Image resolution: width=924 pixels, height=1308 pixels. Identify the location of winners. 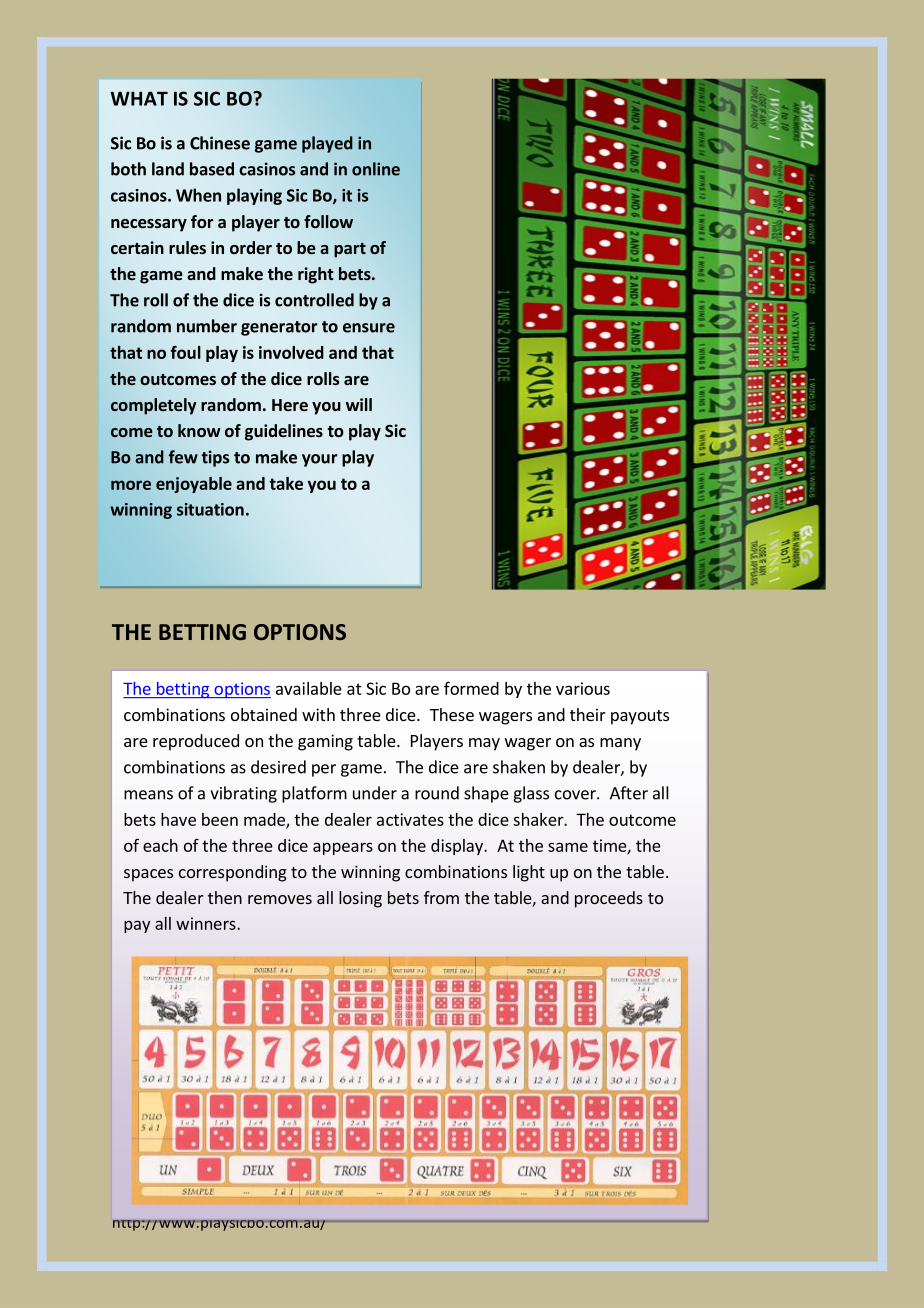
(207, 923).
